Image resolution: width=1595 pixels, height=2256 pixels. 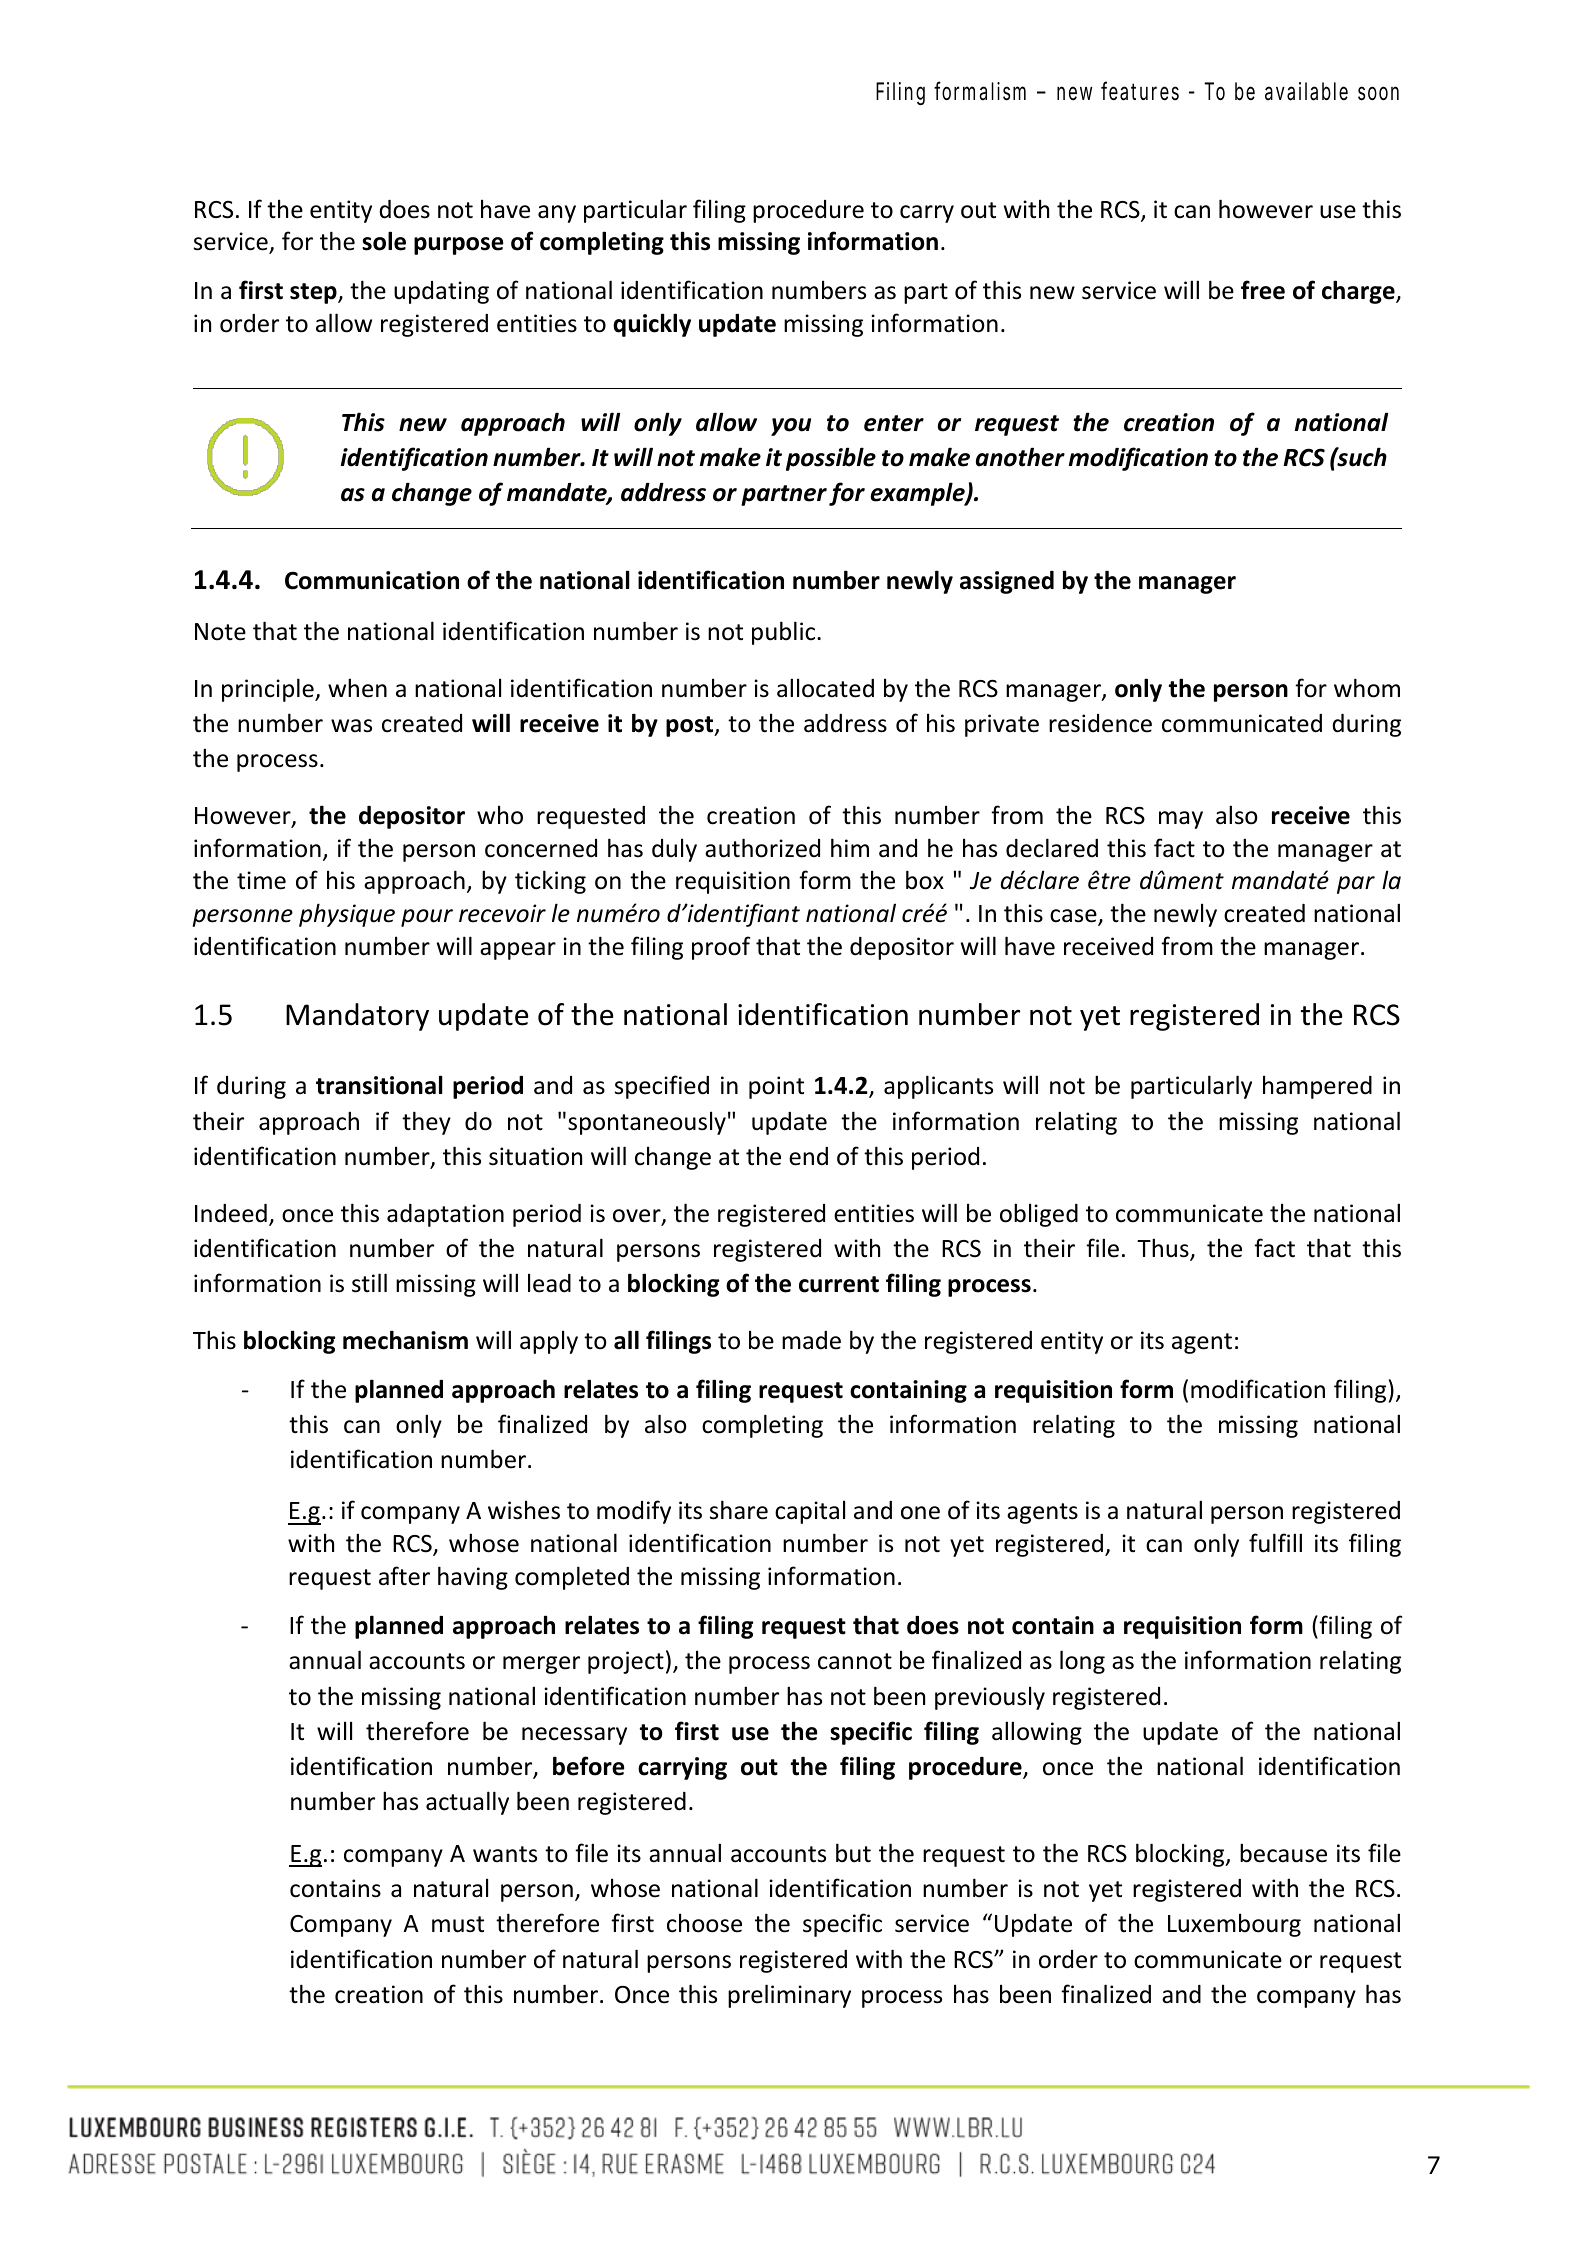 I want to click on must, so click(x=458, y=1924).
